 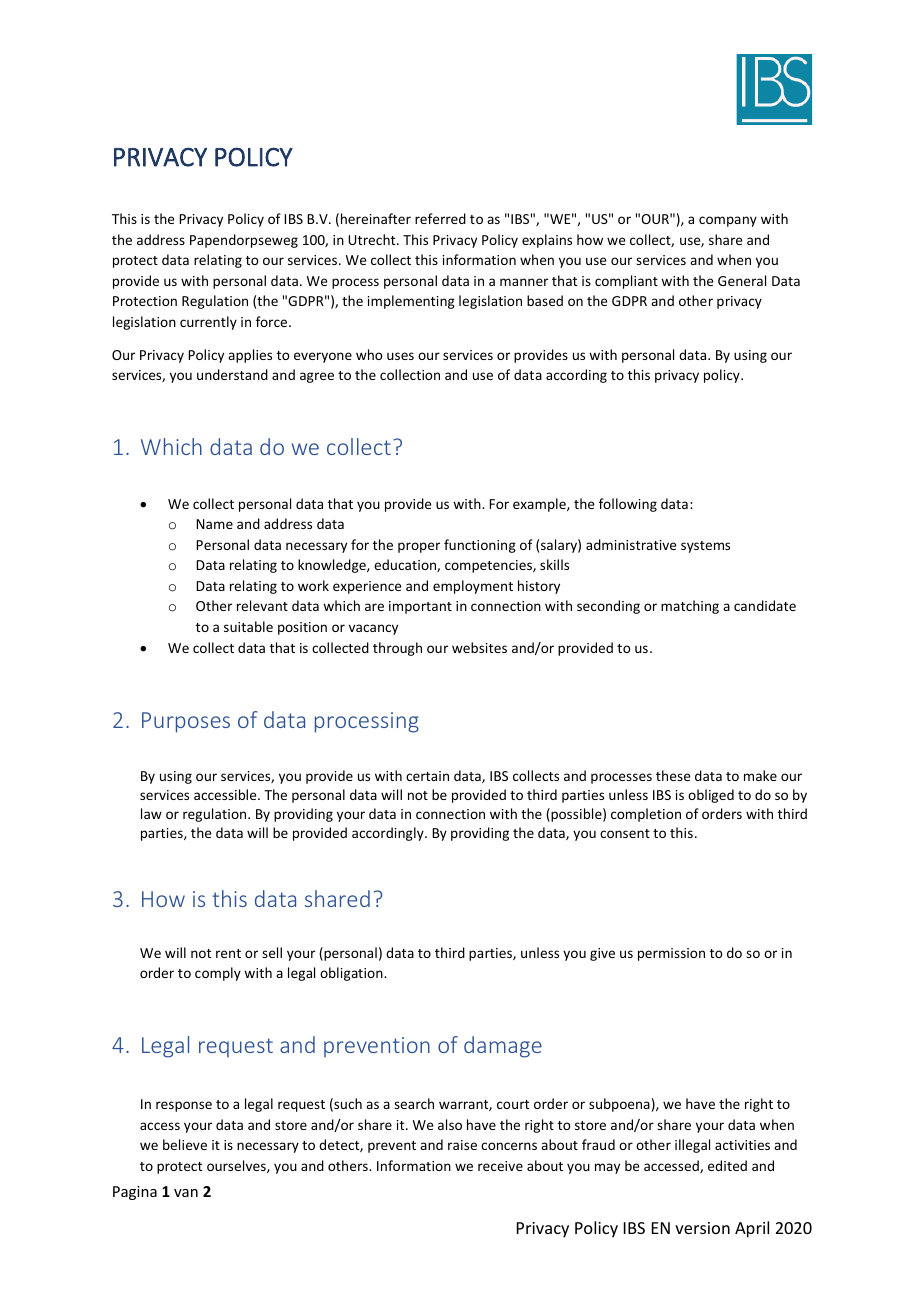 I want to click on referred, so click(x=440, y=218).
